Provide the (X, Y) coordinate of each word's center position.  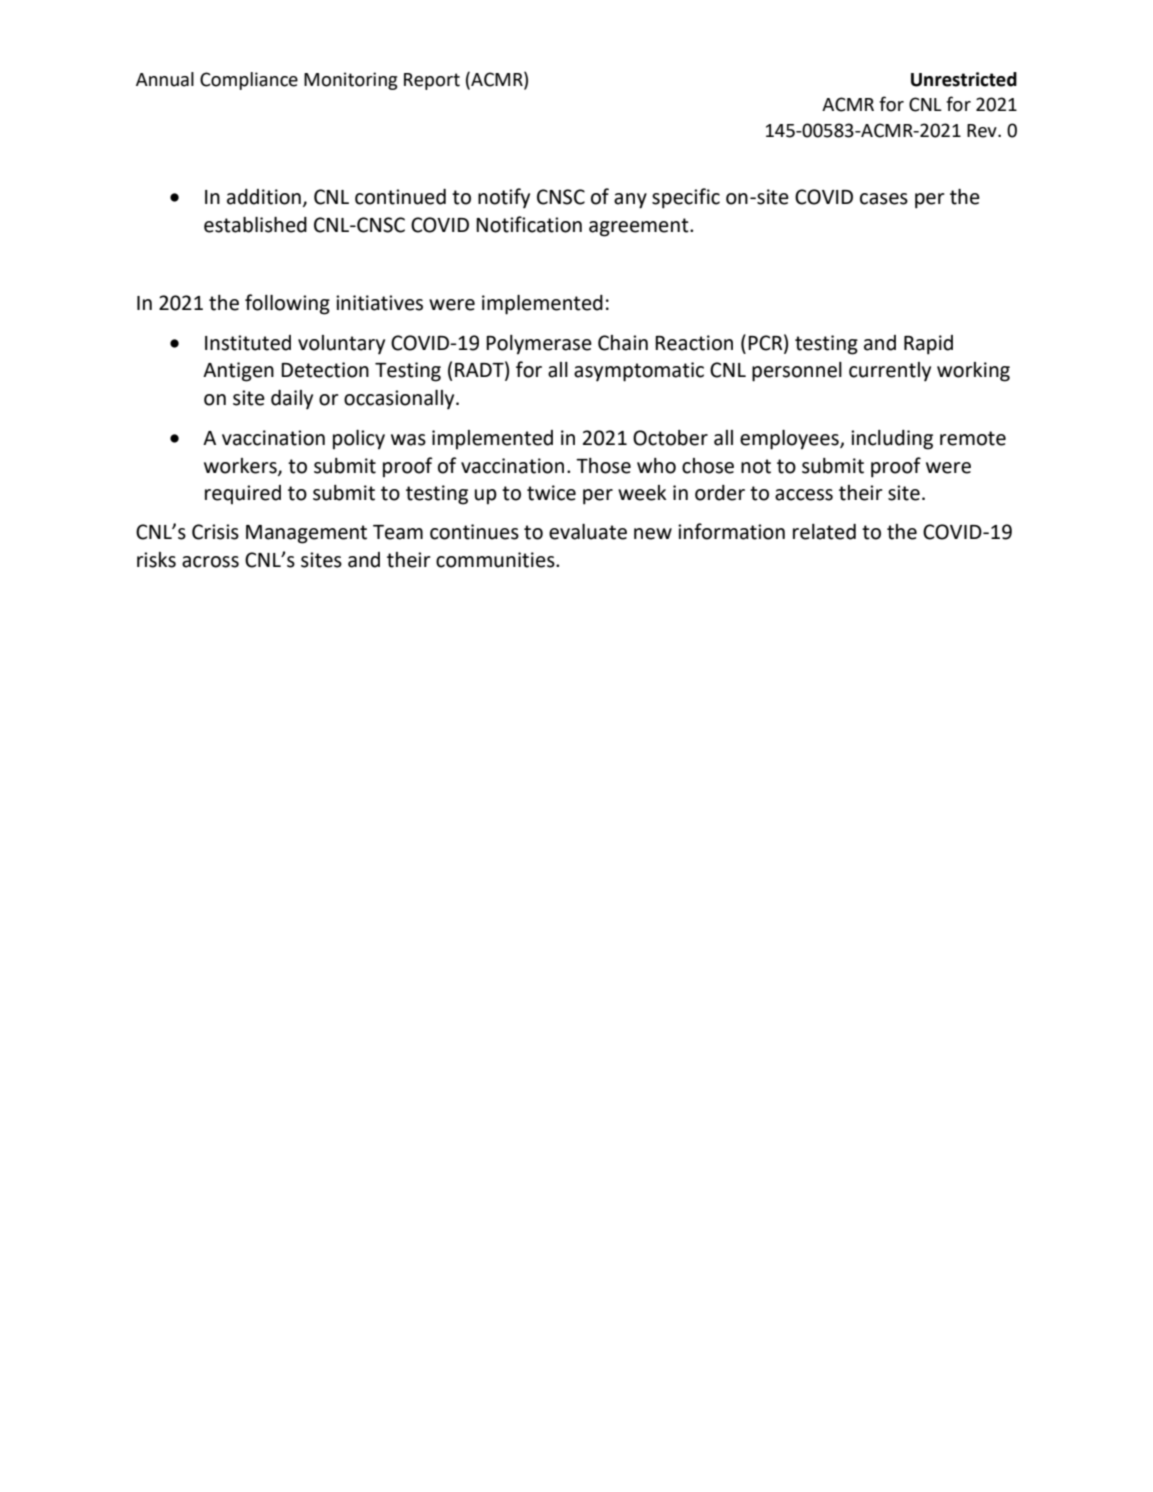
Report (432, 81)
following (287, 304)
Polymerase (539, 345)
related (824, 532)
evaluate (588, 532)
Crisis (215, 532)
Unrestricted (964, 79)
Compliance (249, 81)
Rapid (928, 345)
